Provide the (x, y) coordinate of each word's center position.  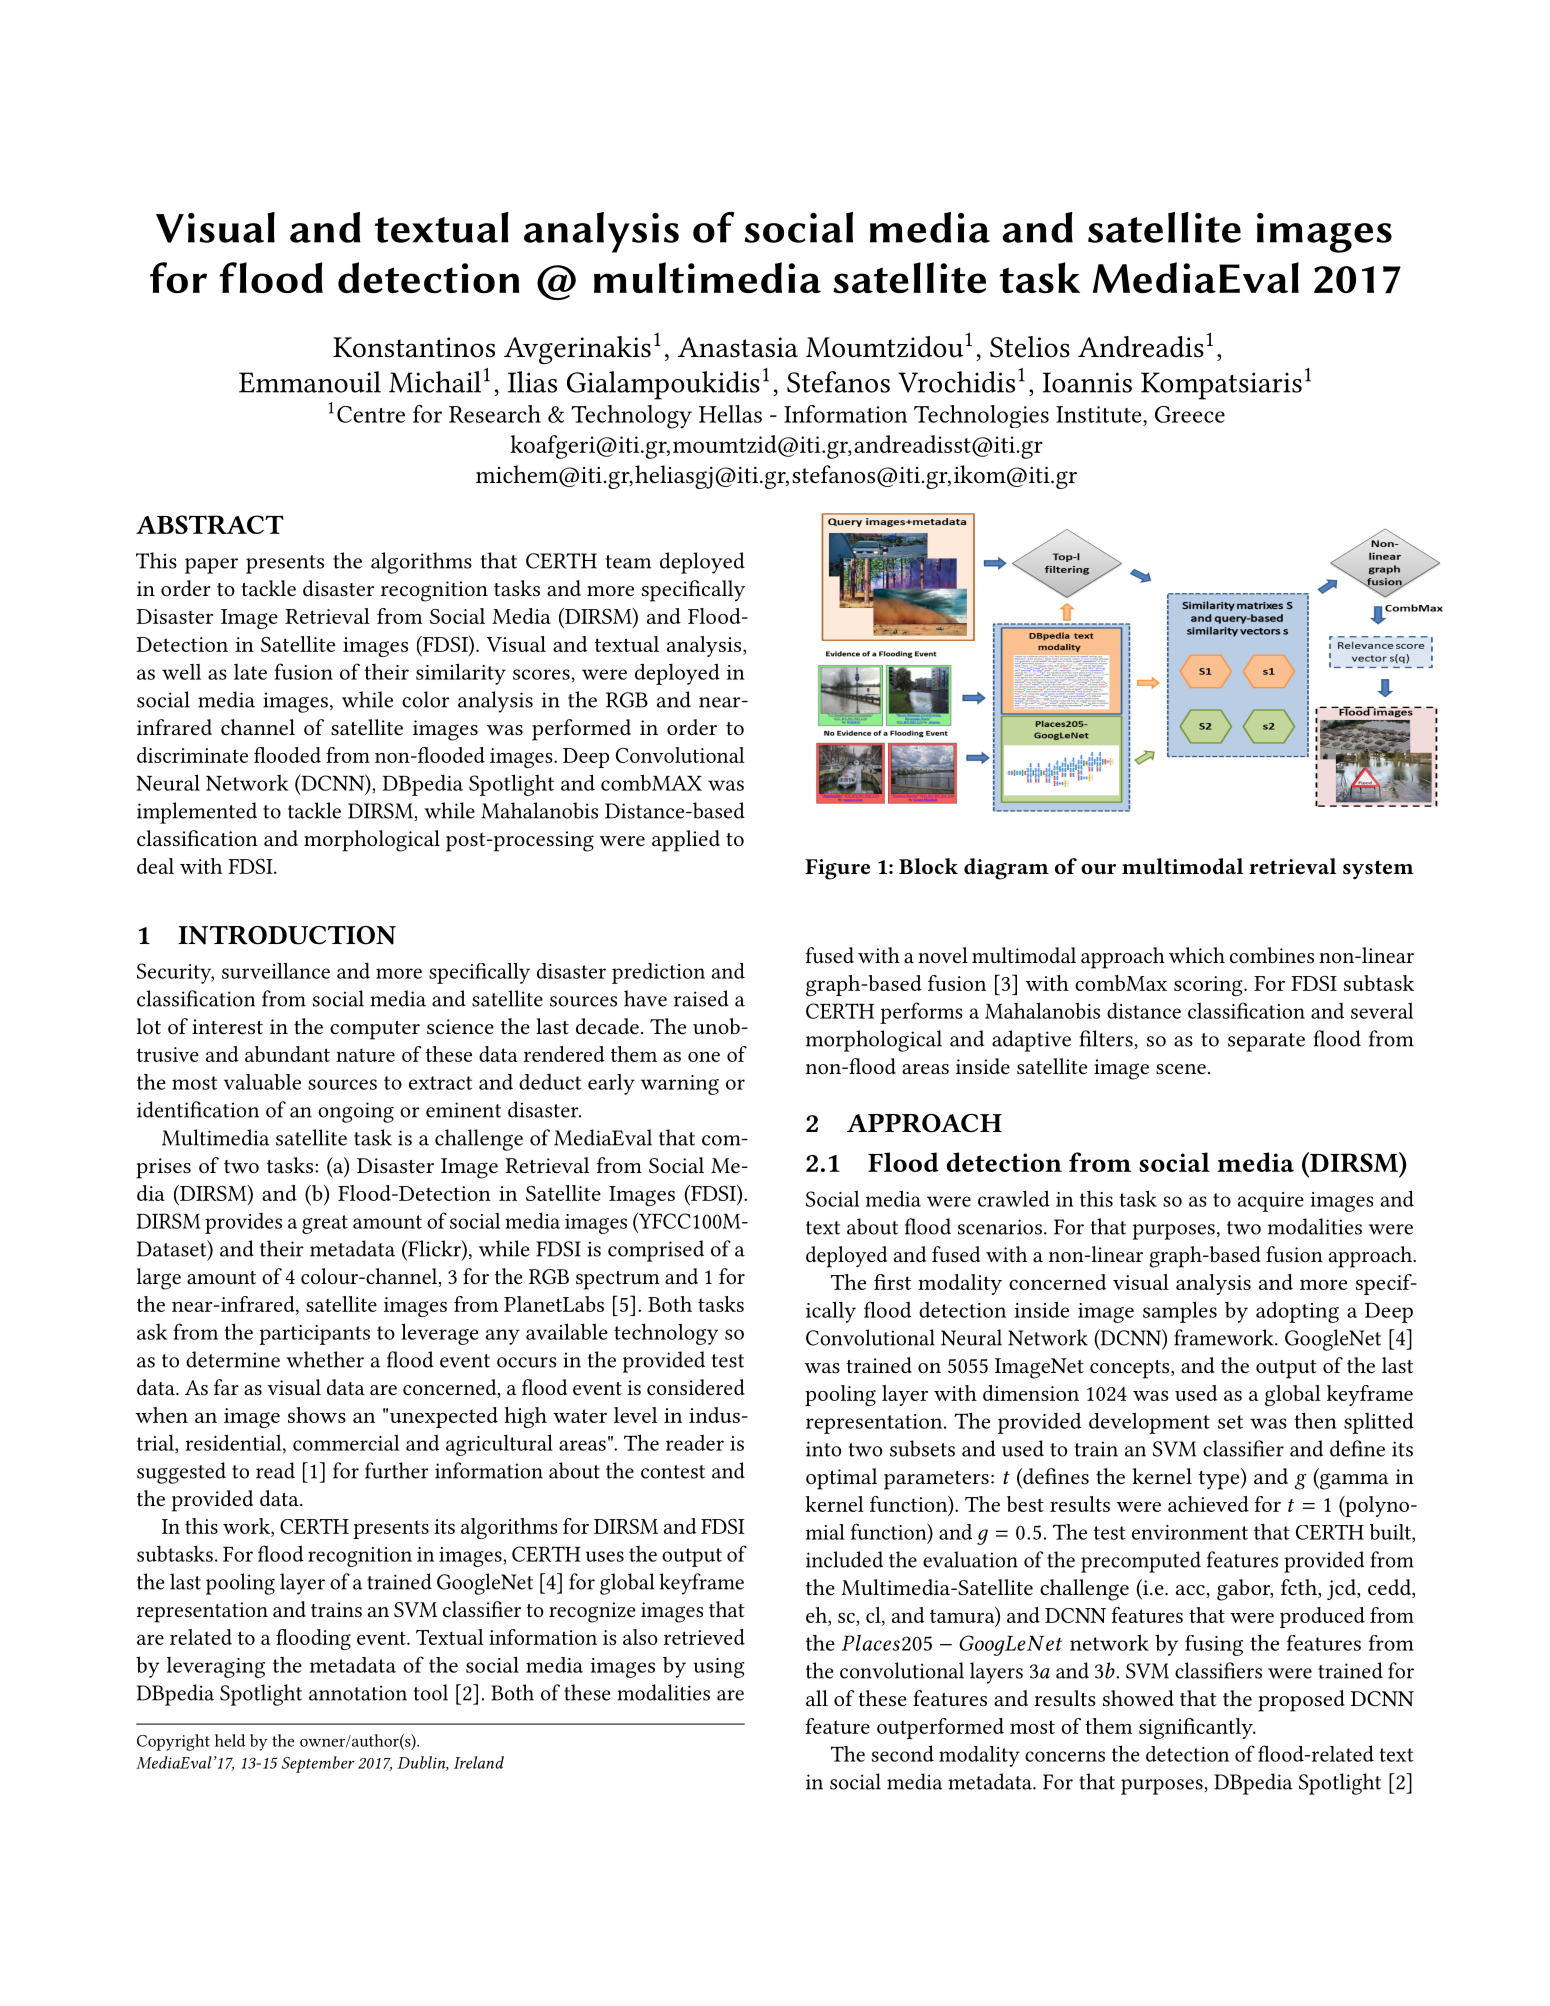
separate (1266, 1042)
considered (696, 1387)
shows (317, 1415)
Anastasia (738, 347)
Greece (1190, 414)
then (1315, 1420)
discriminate (192, 755)
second (903, 1753)
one (704, 1057)
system (1378, 870)
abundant (287, 1054)
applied (686, 841)
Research (495, 414)
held (230, 1740)
